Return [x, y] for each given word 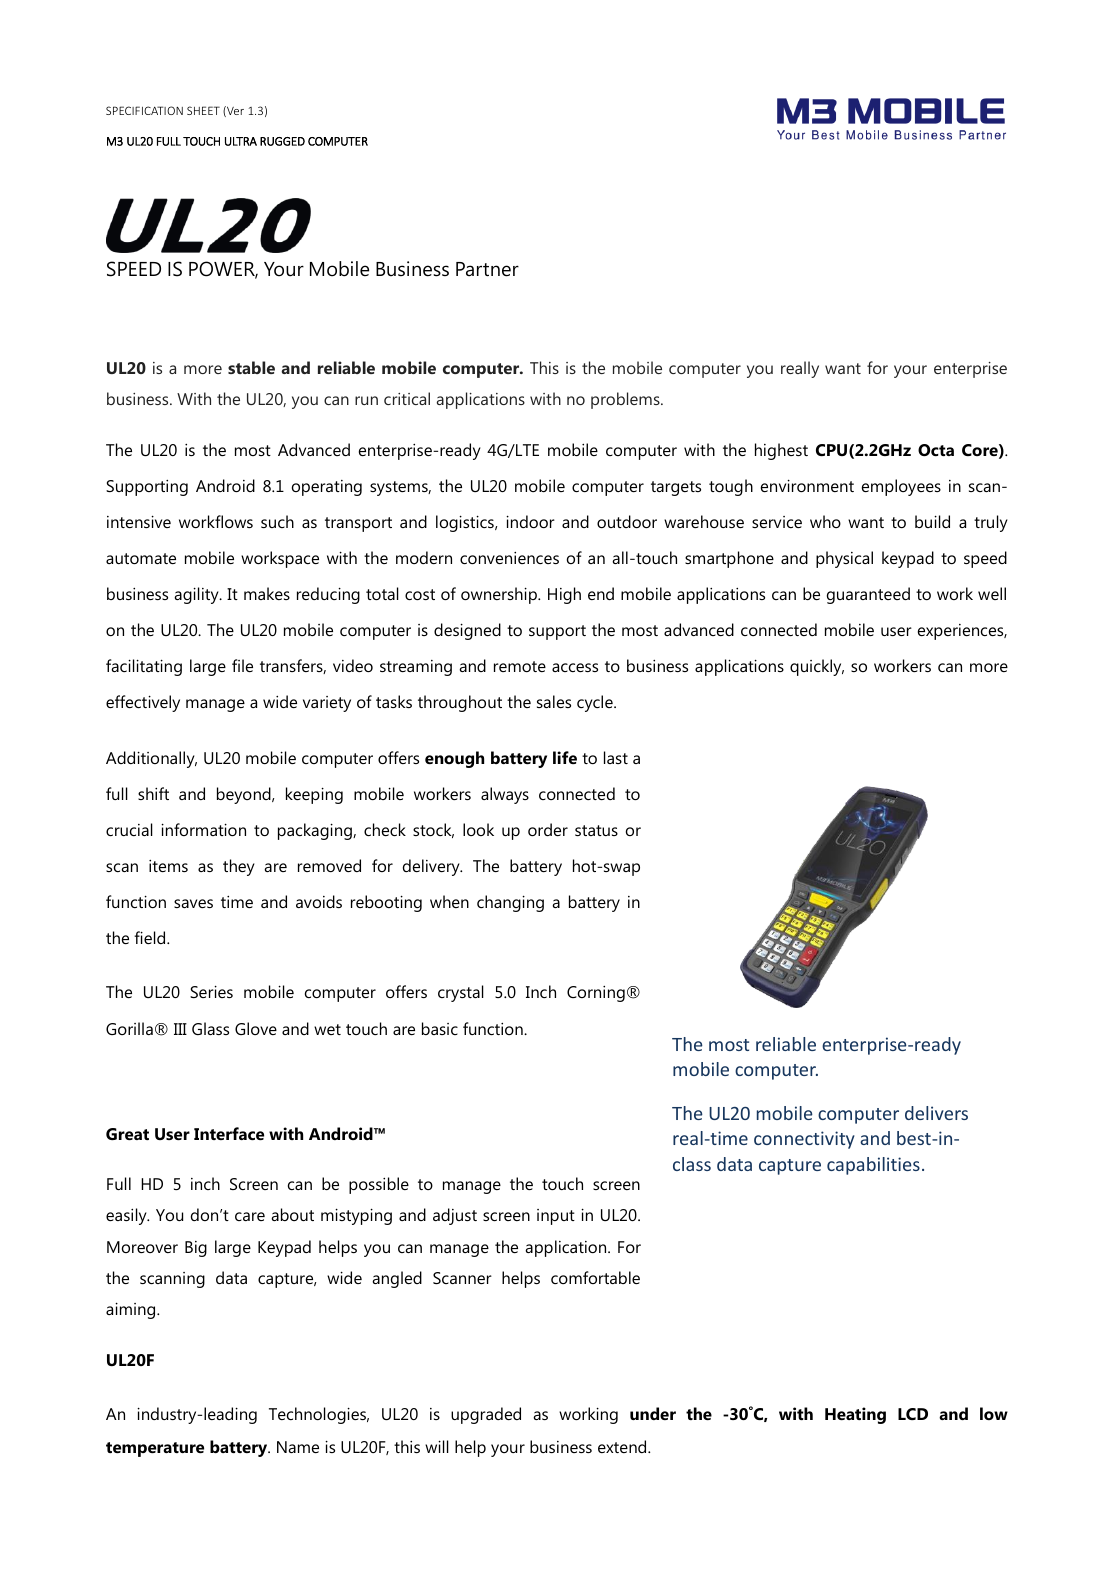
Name [298, 1447]
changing [510, 903]
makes [267, 593]
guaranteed [868, 595]
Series [211, 991]
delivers [936, 1113]
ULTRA [241, 141]
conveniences [509, 558]
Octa [936, 450]
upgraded [486, 1415]
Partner [487, 269]
